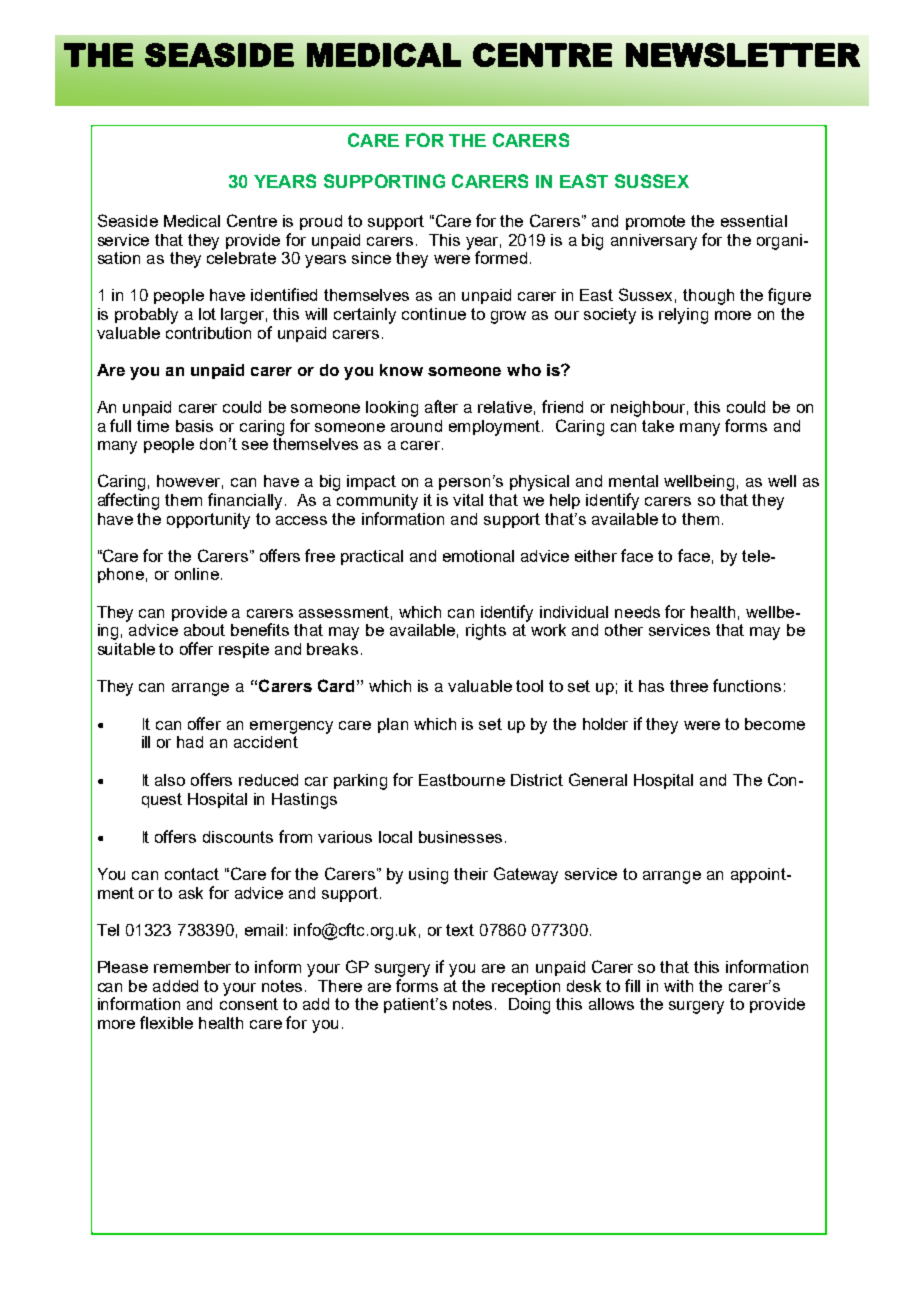  I want to click on proud, so click(321, 222).
